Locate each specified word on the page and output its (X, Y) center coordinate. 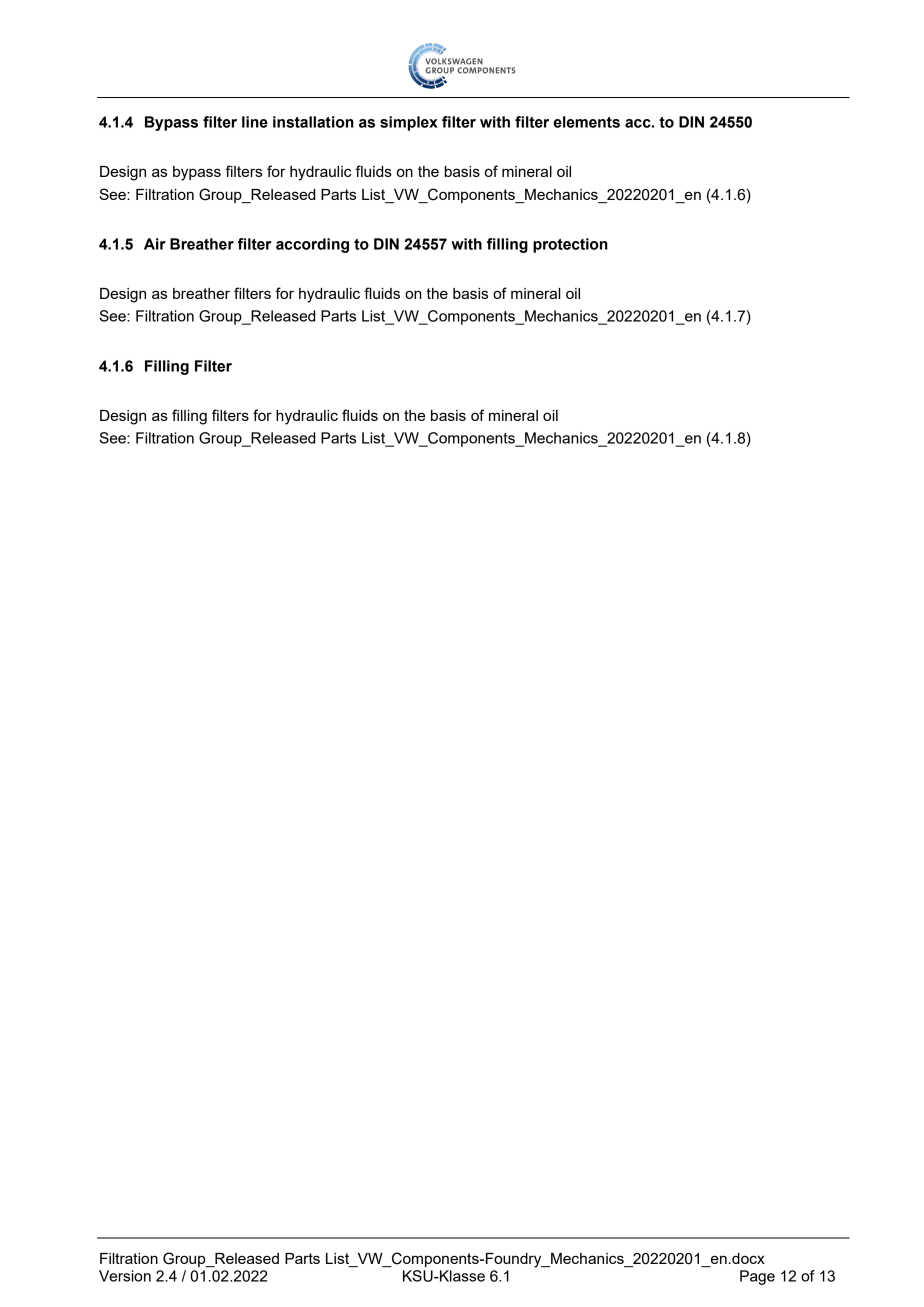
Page (757, 1277)
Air (155, 244)
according (312, 245)
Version (125, 1276)
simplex (409, 123)
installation (313, 122)
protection (570, 245)
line (255, 122)
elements (587, 122)
